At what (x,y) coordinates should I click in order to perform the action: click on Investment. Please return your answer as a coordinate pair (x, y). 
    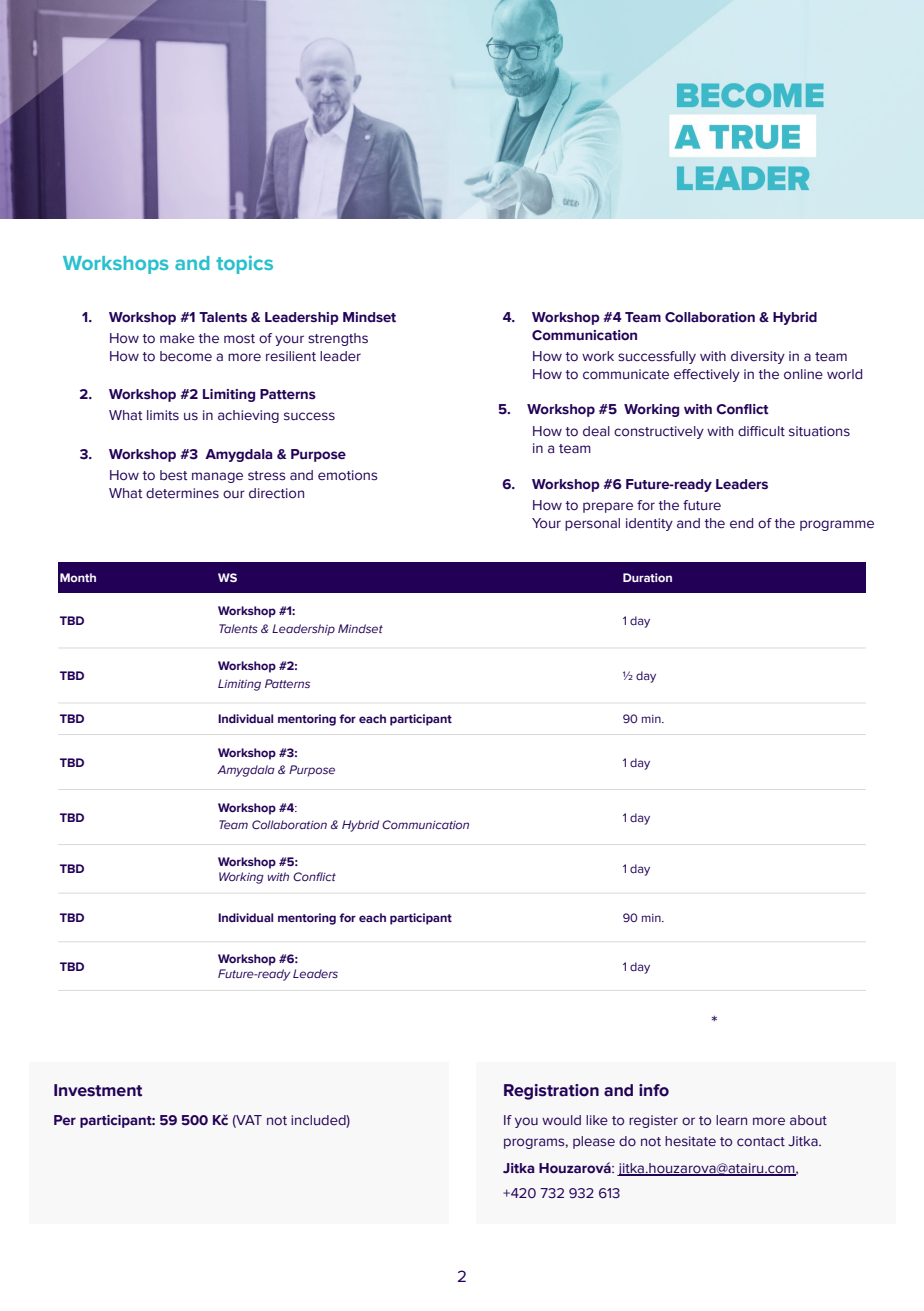
    Looking at the image, I should click on (98, 1090).
